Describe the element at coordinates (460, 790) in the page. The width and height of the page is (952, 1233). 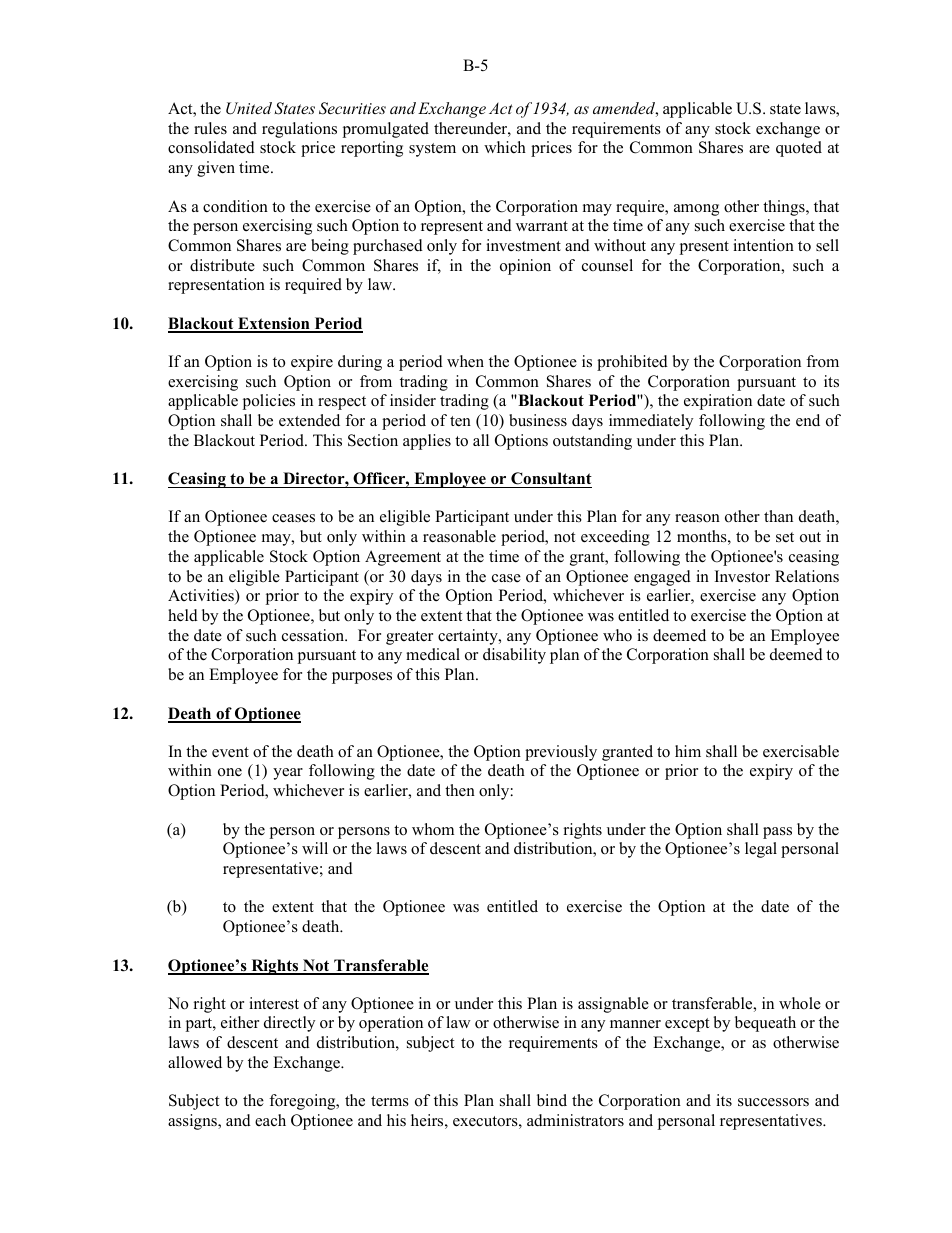
I see `then` at that location.
